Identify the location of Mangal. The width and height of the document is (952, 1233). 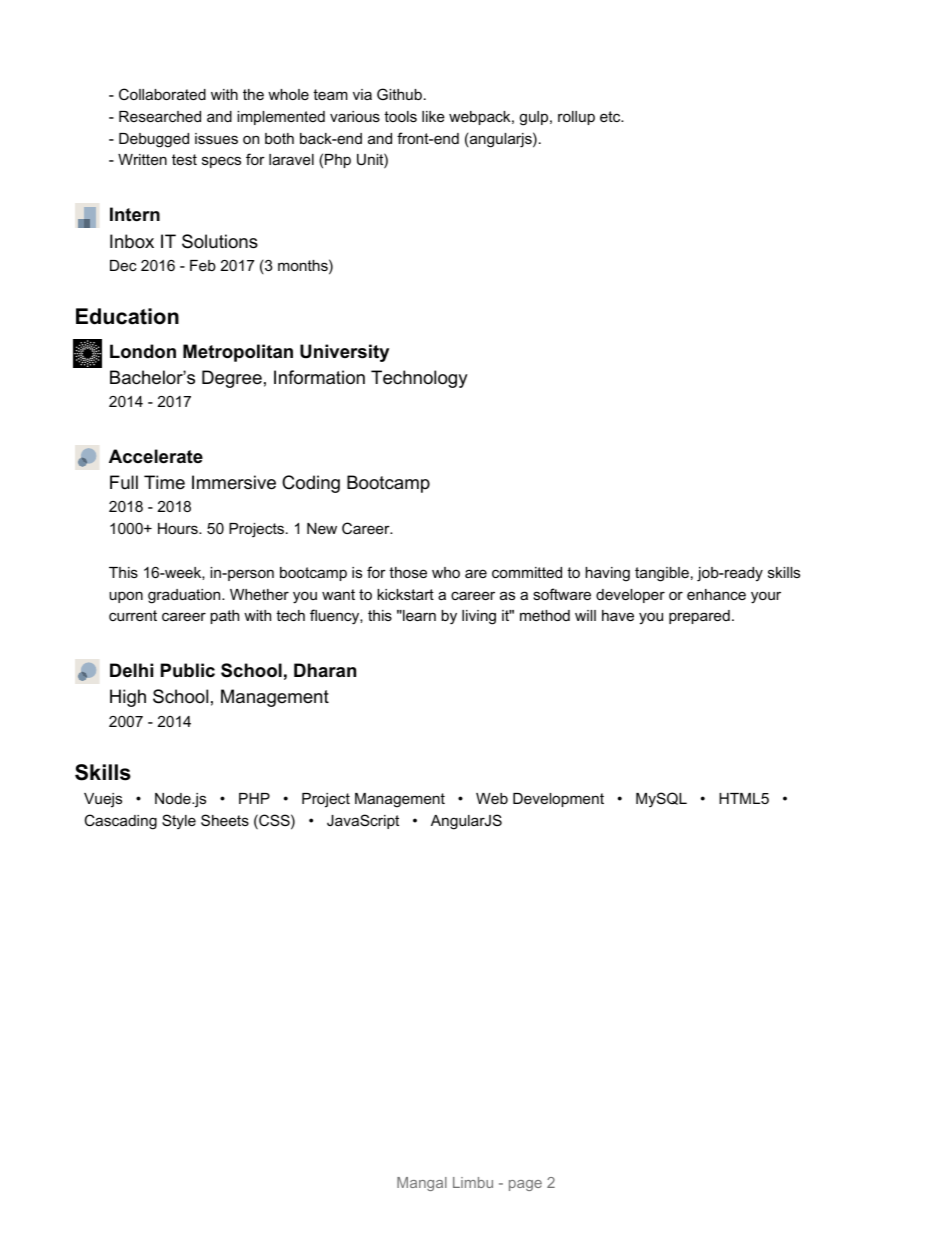
(422, 1184).
